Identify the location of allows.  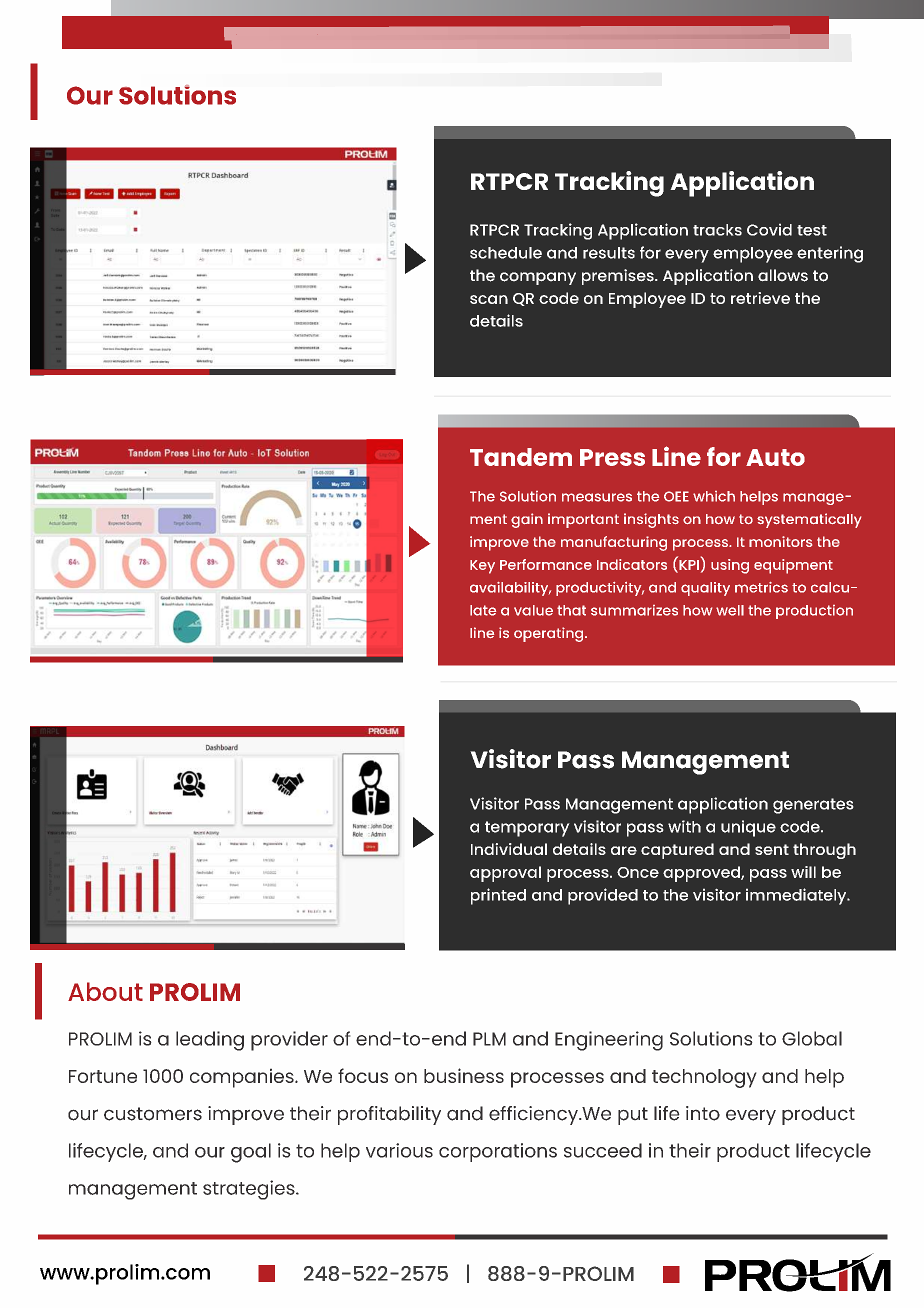
(783, 275).
